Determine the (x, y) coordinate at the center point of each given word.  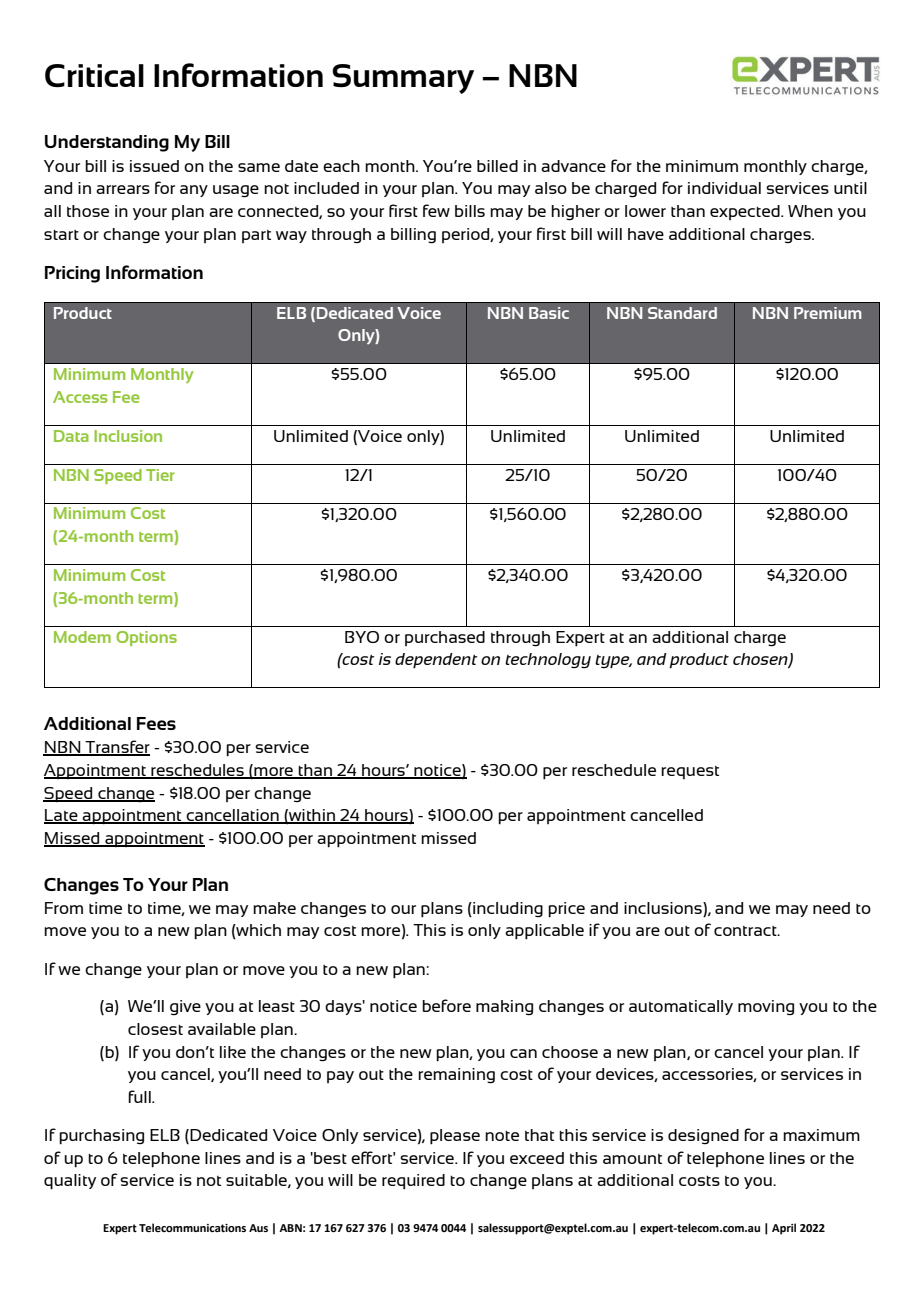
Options (146, 638)
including (507, 910)
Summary (403, 79)
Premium (828, 313)
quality (70, 1182)
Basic (549, 313)
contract (746, 931)
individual (724, 188)
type (613, 662)
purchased (445, 638)
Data (71, 436)
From (64, 908)
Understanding (107, 143)
